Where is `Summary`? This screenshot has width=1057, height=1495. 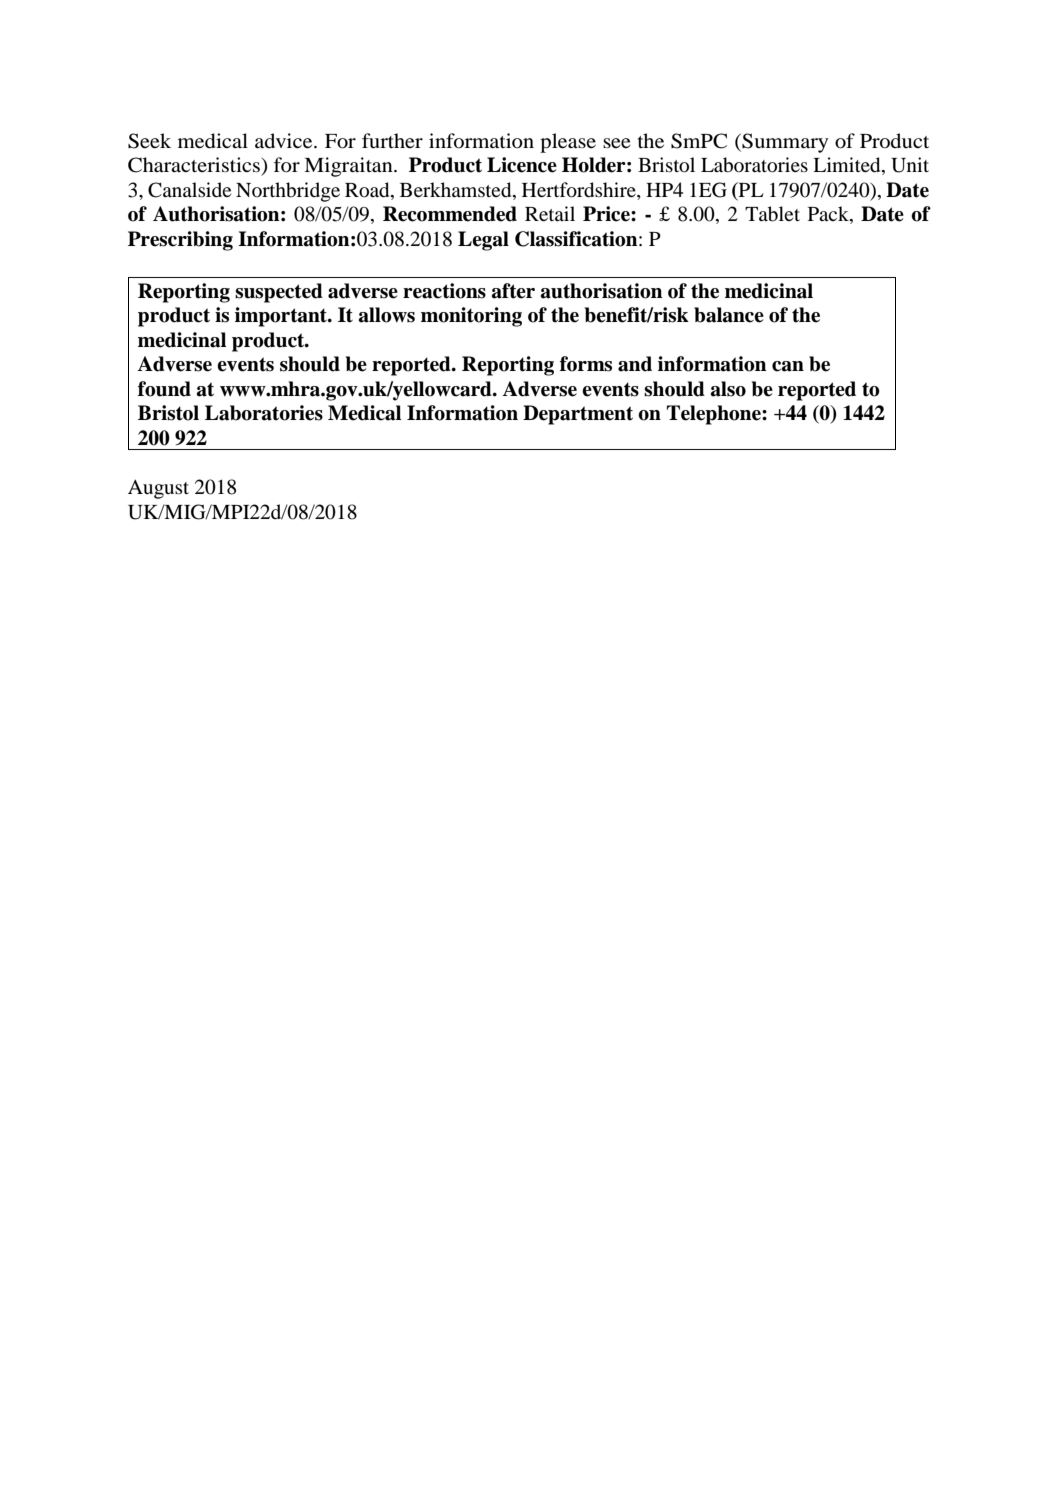
Summary is located at coordinates (784, 143).
